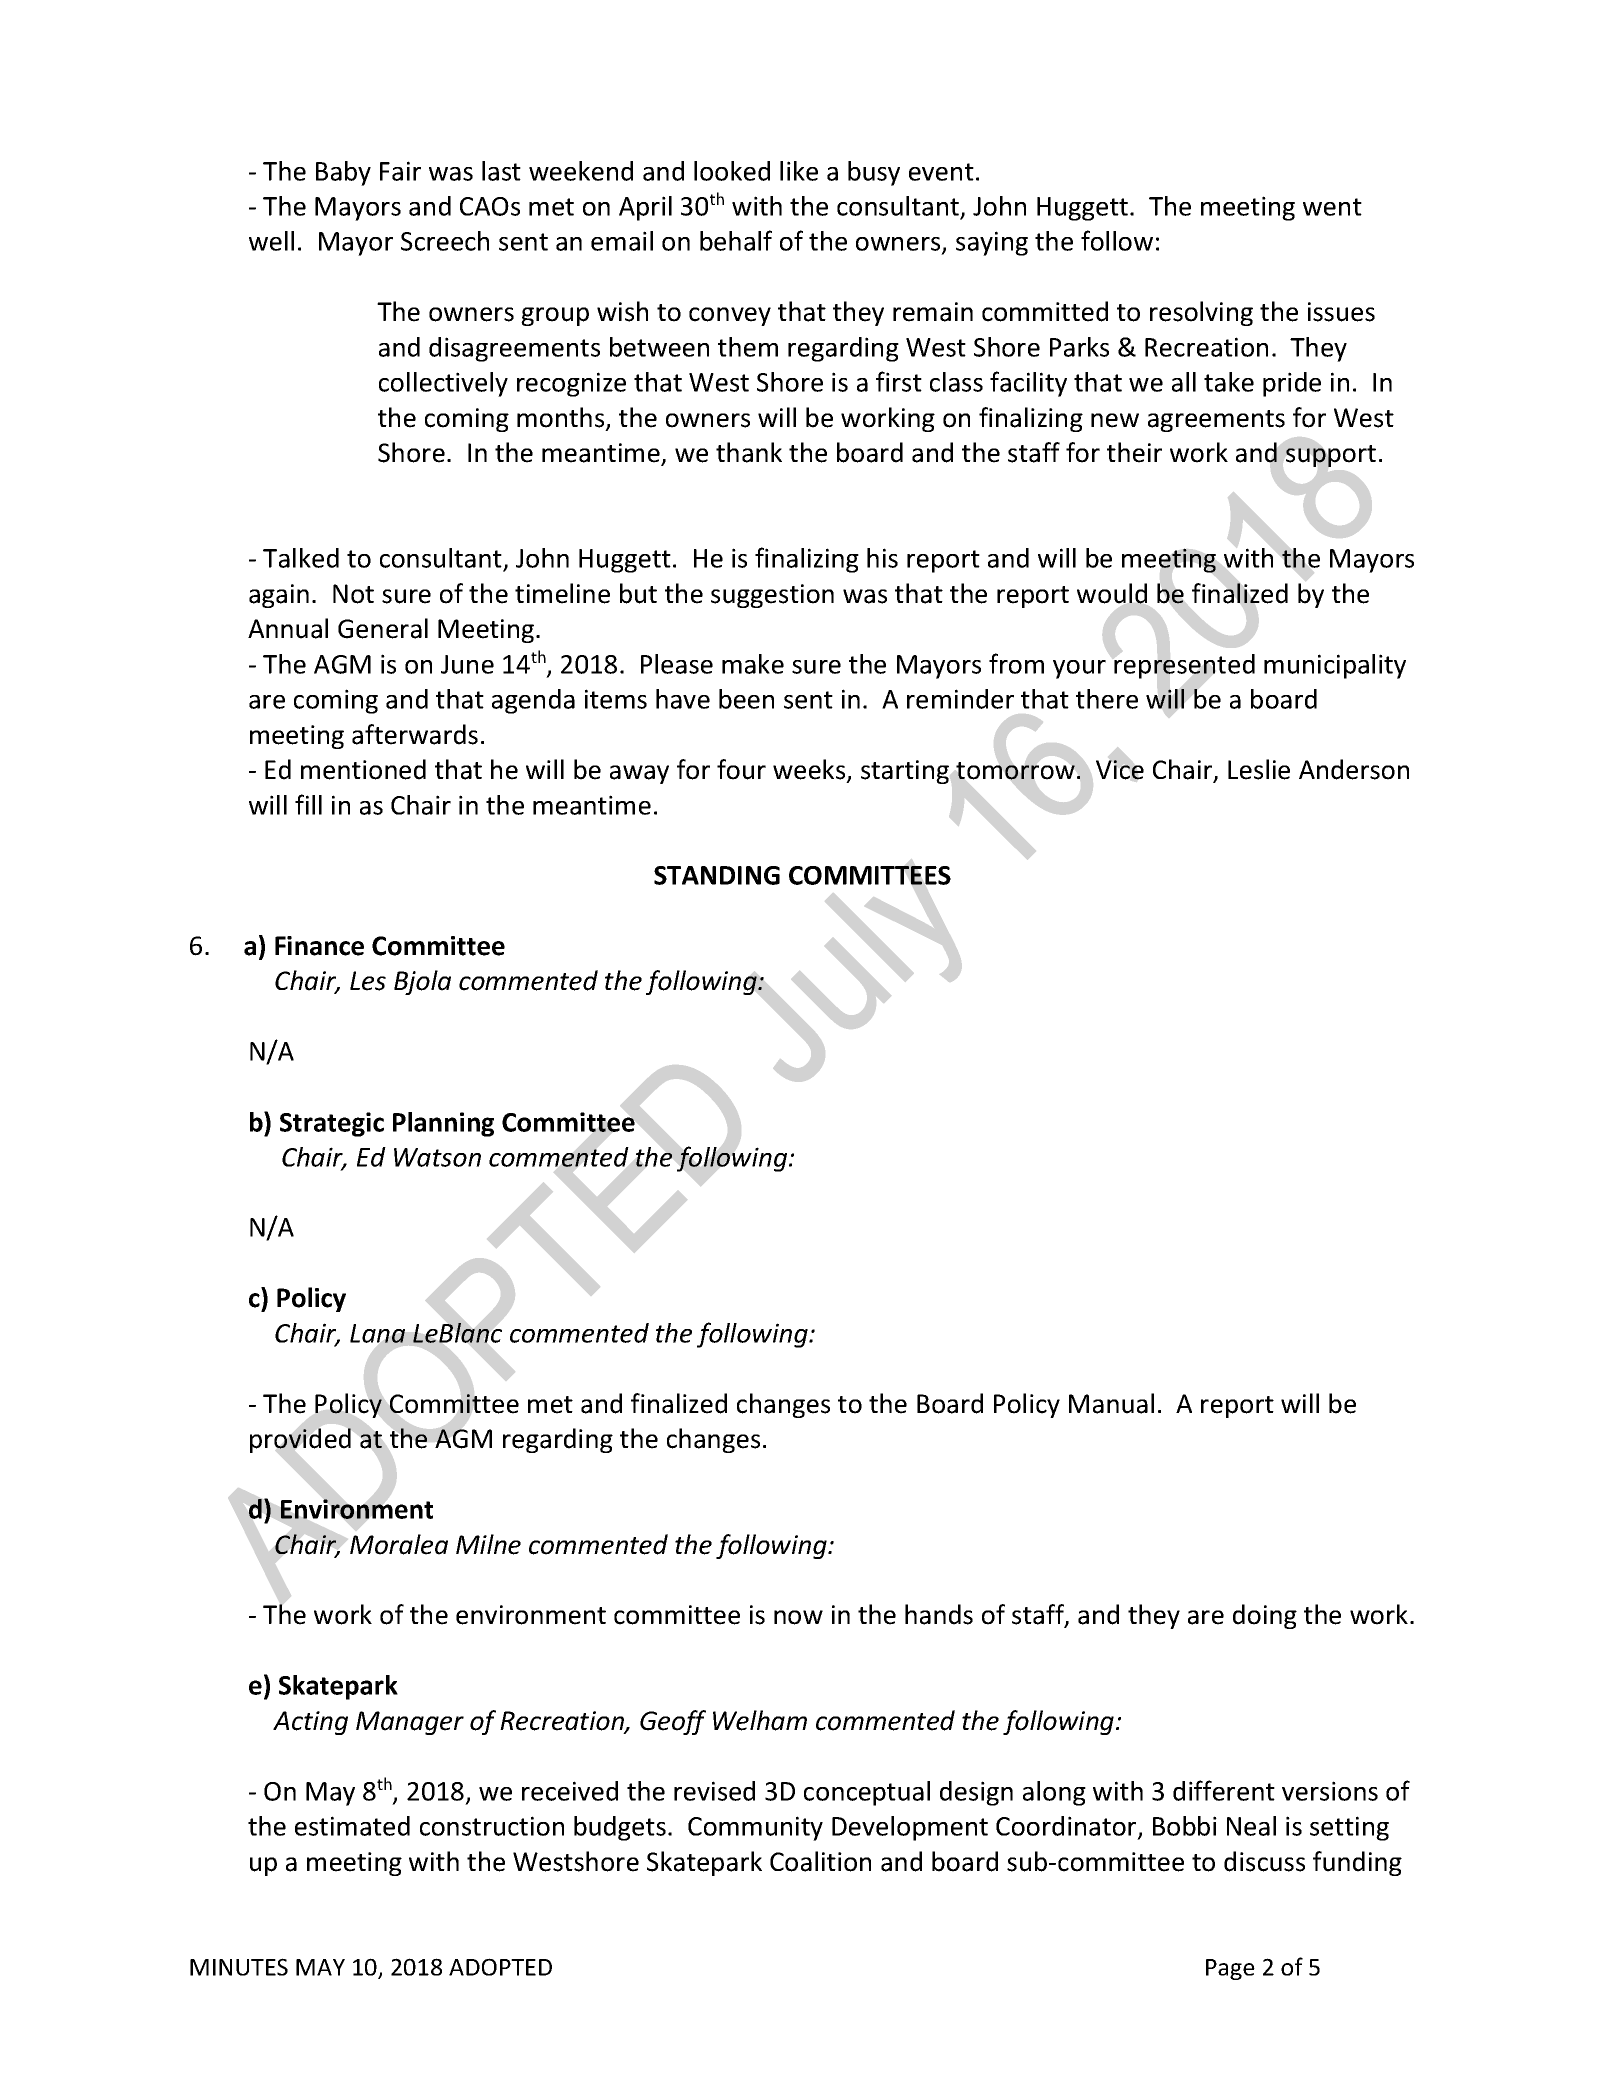 This screenshot has height=2077, width=1605. I want to click on estimated, so click(352, 1826).
